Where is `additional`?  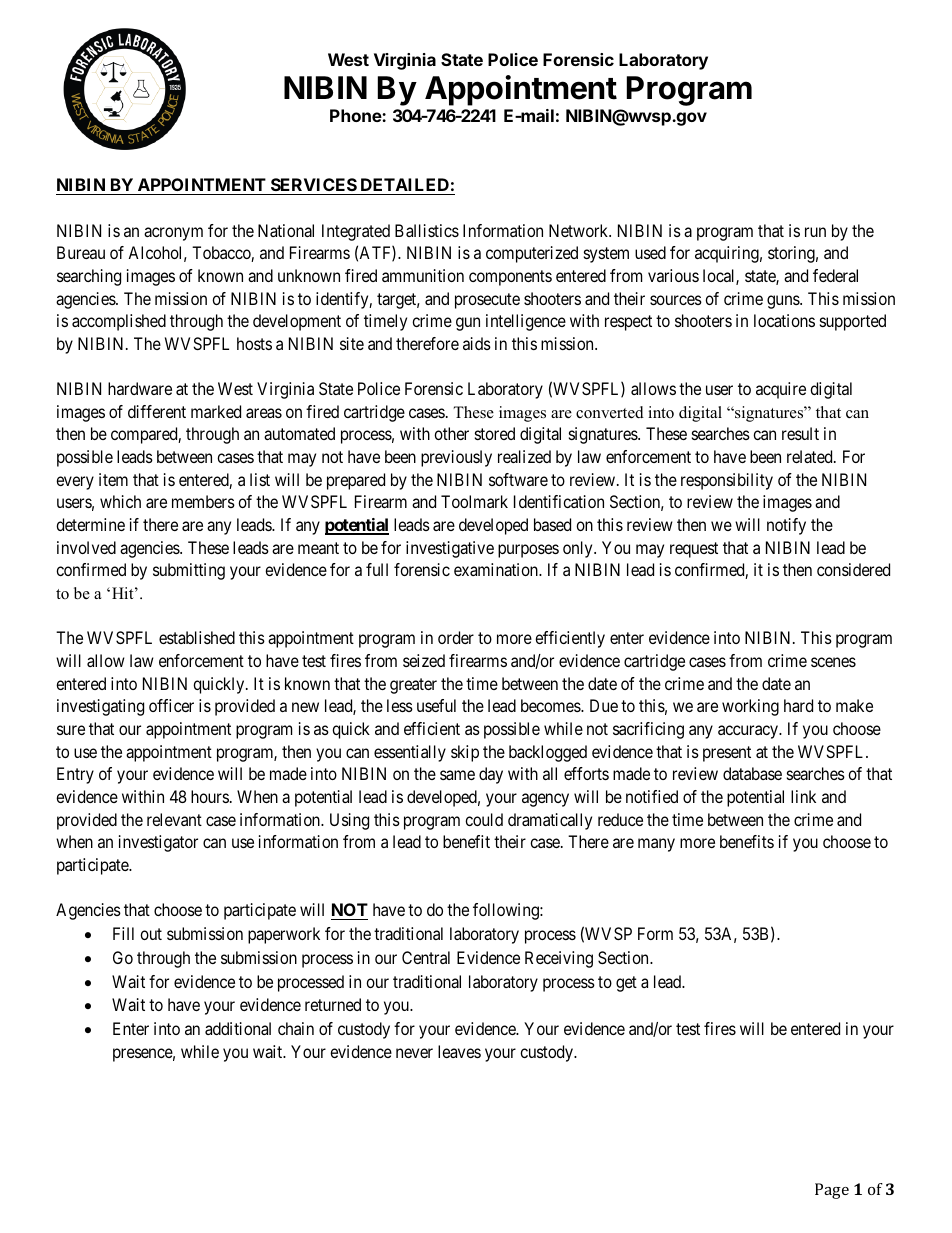
additional is located at coordinates (238, 1028).
